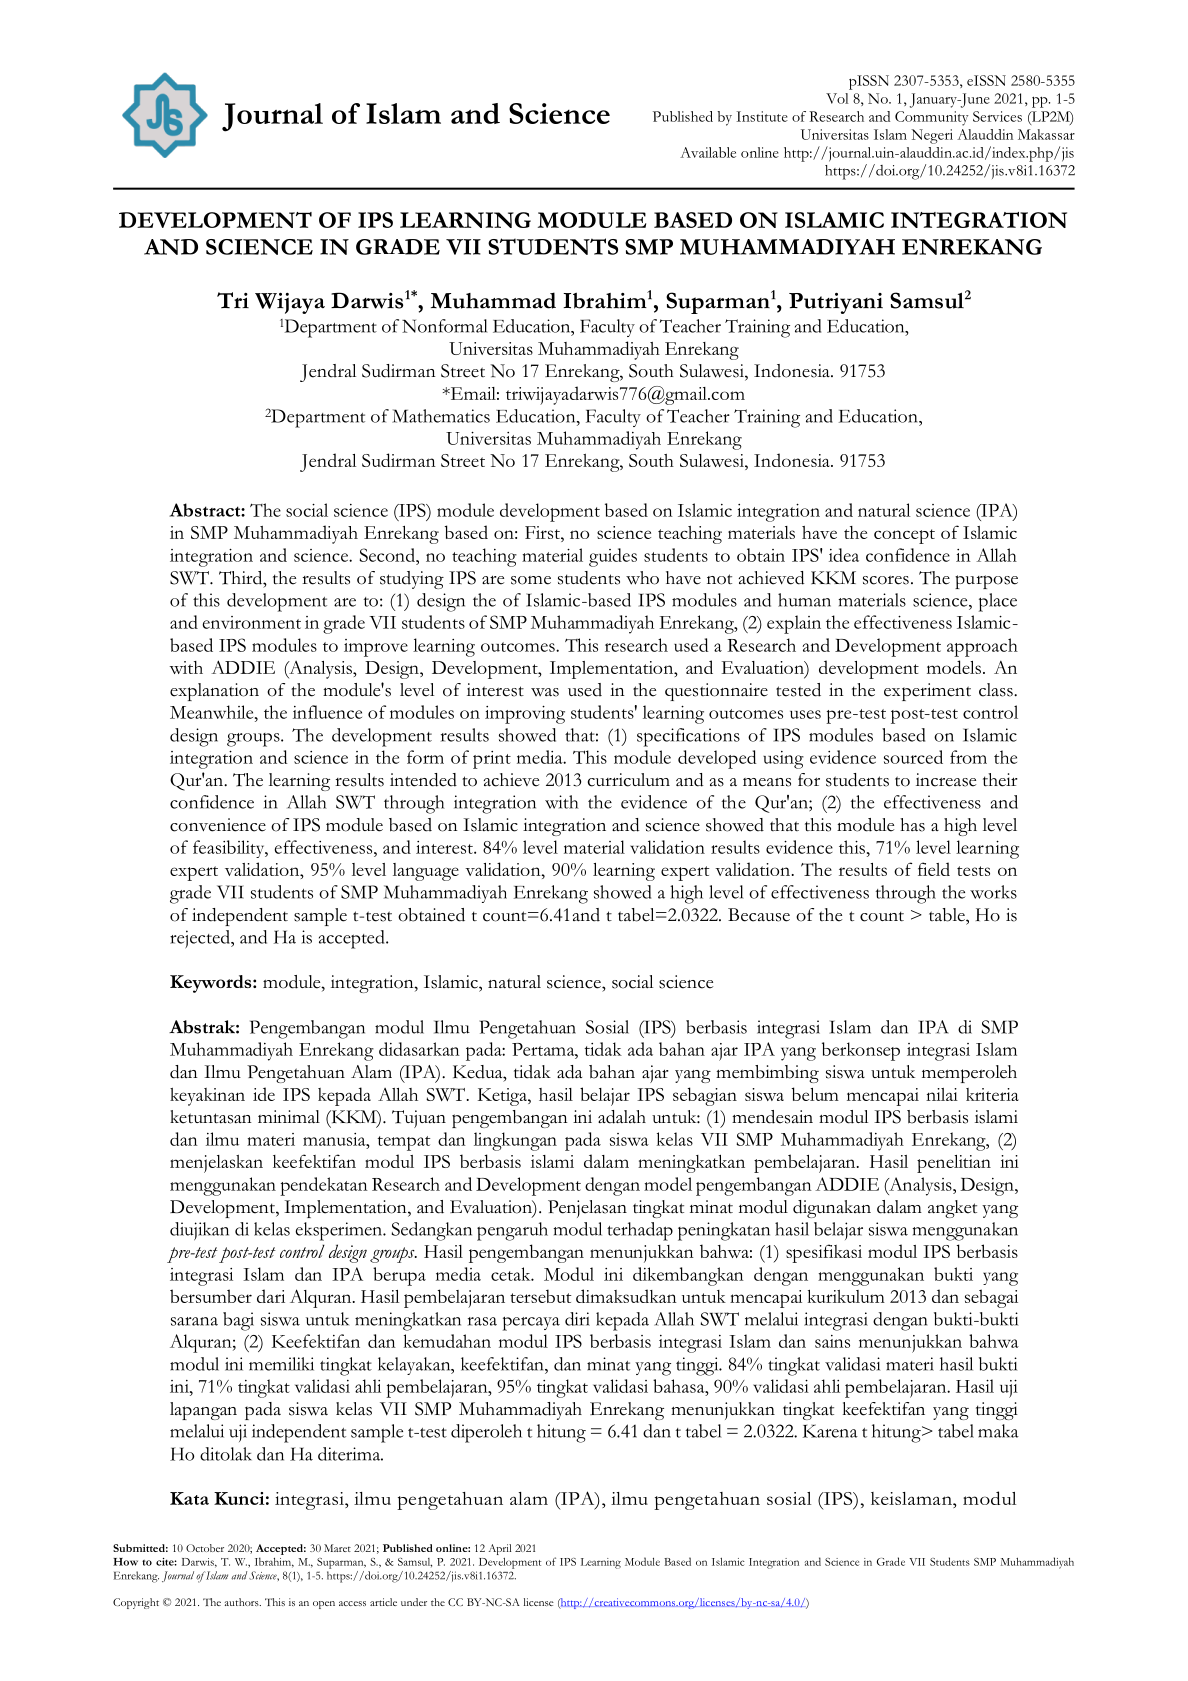 The width and height of the screenshot is (1188, 1681). Describe the element at coordinates (708, 152) in the screenshot. I see `Available` at that location.
